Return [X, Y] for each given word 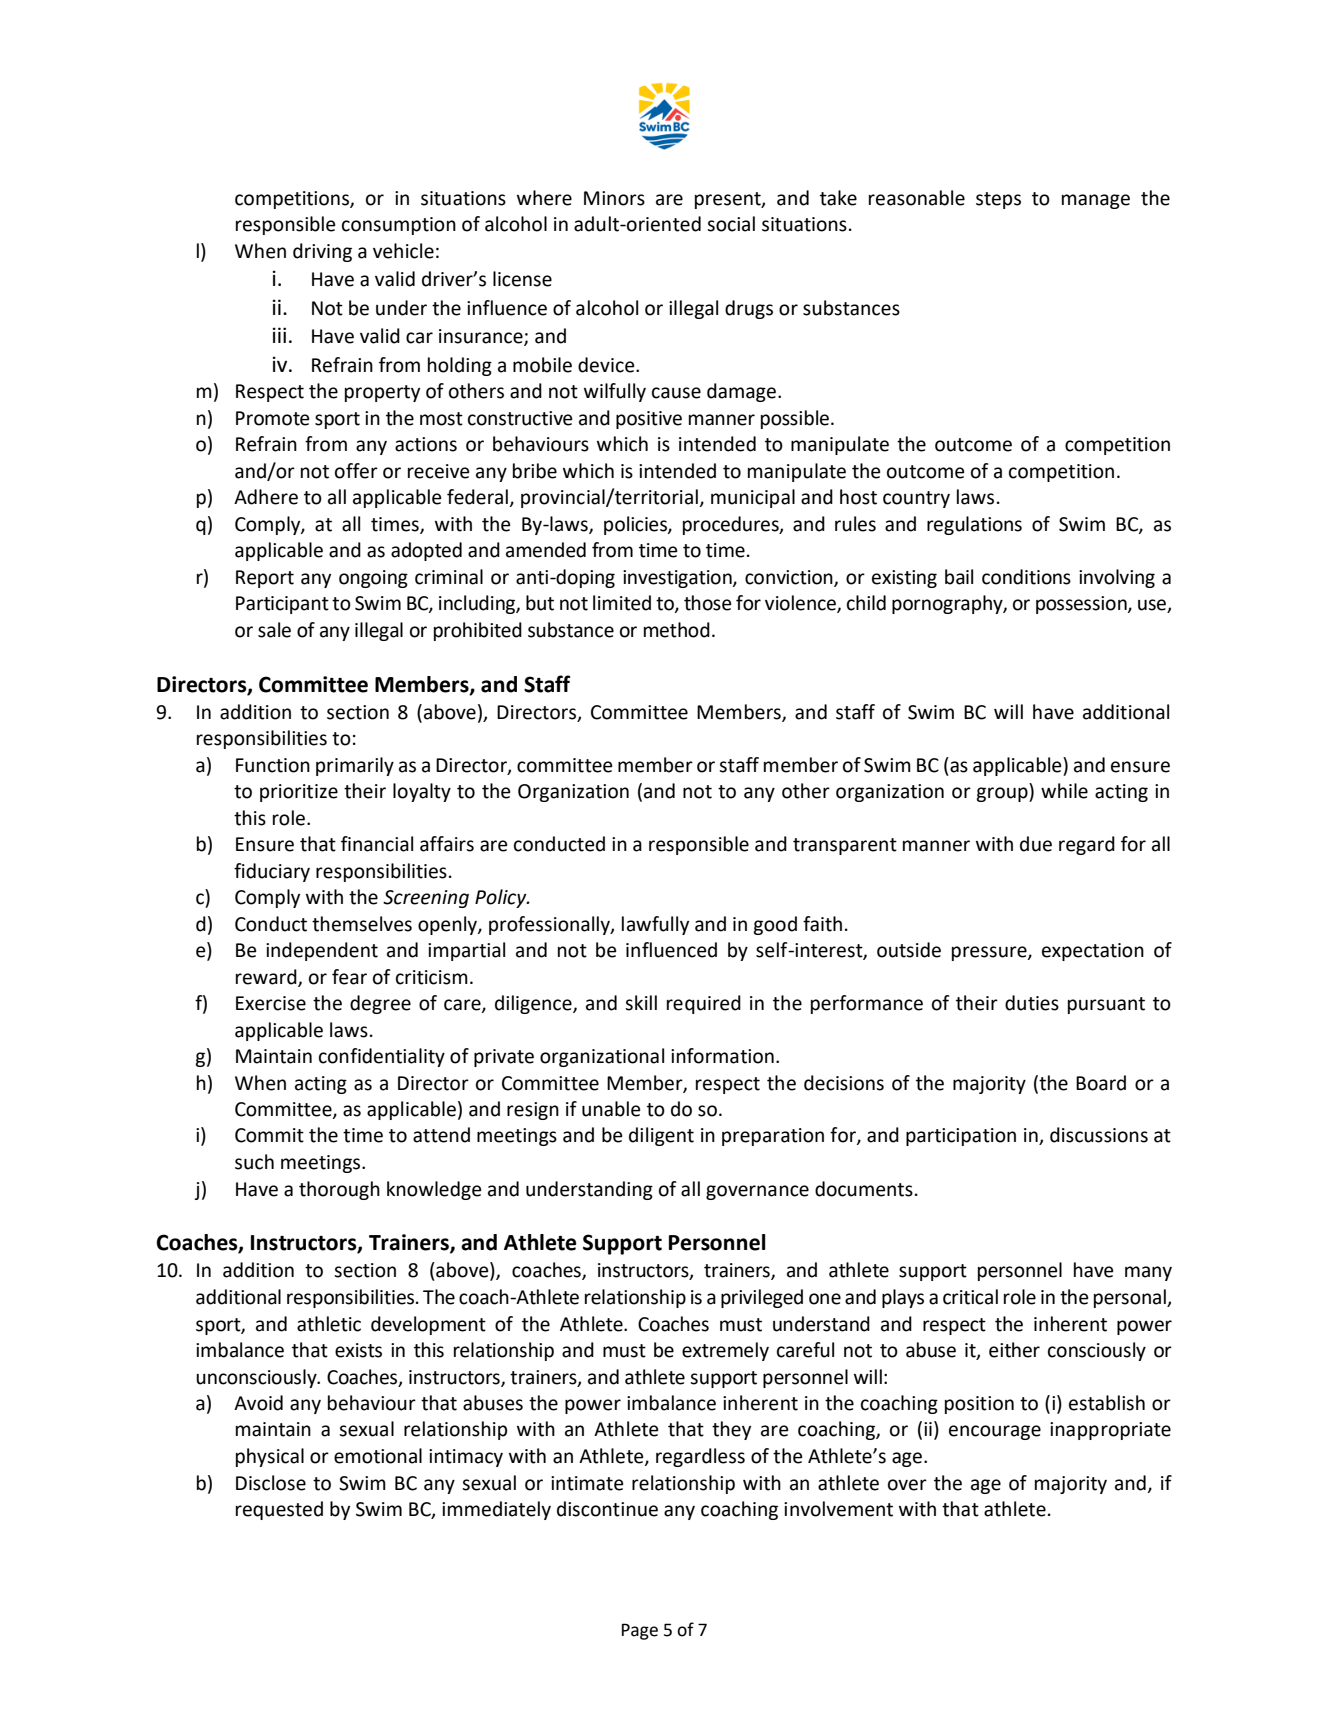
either [1014, 1350]
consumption [399, 226]
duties [1032, 1003]
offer [356, 471]
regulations [974, 525]
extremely [725, 1351]
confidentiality [382, 1057]
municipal [753, 498]
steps [998, 200]
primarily [355, 766]
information [722, 1056]
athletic [329, 1324]
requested [279, 1510]
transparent [845, 846]
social [731, 224]
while [1064, 791]
